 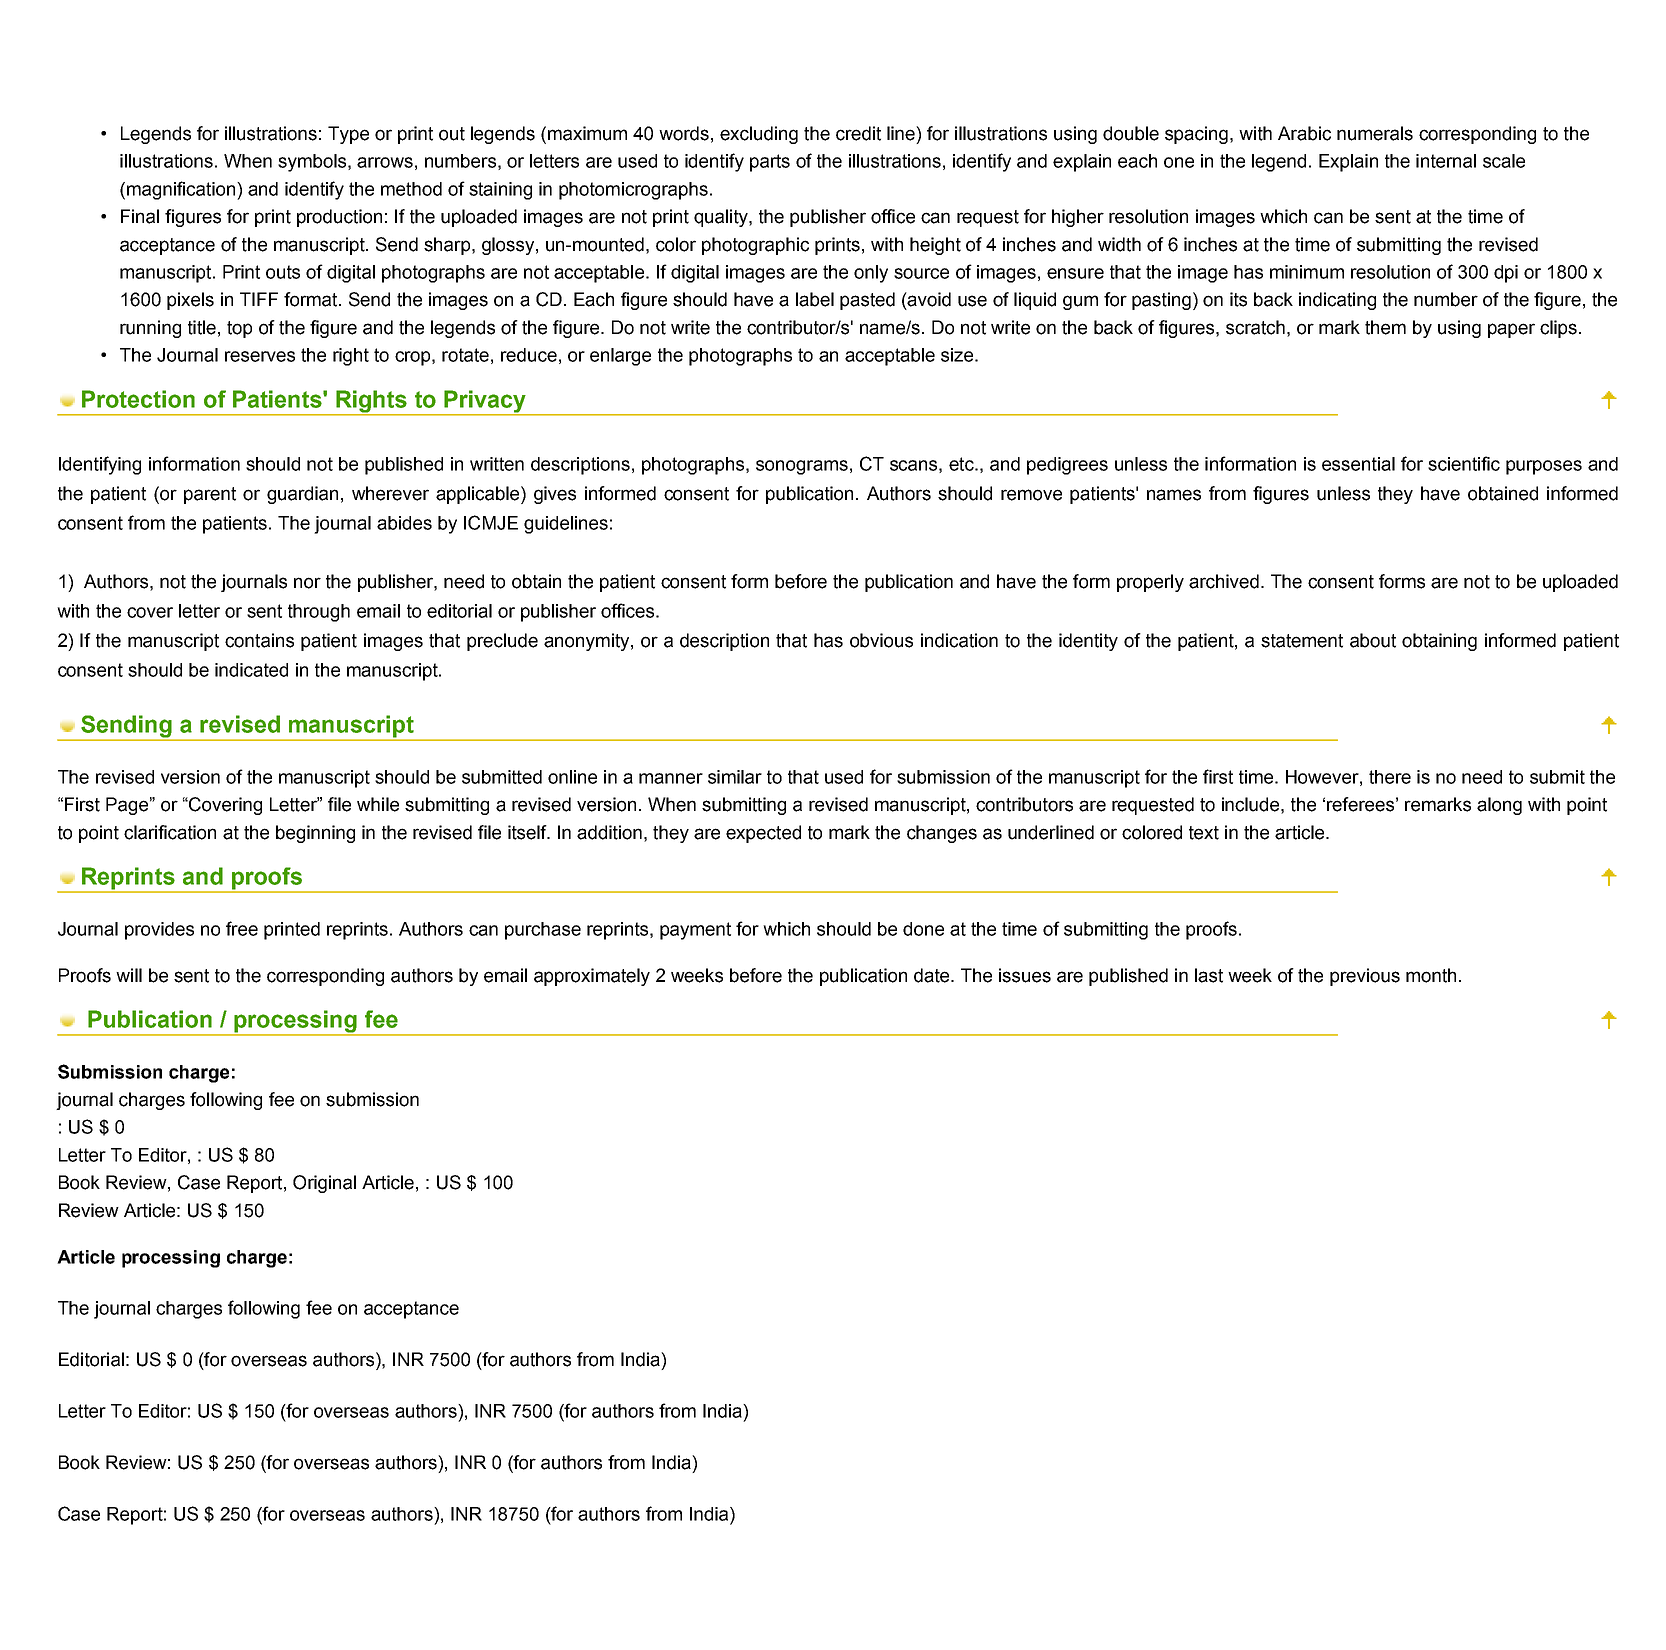 What do you see at coordinates (881, 640) in the image?
I see `obvious` at bounding box center [881, 640].
